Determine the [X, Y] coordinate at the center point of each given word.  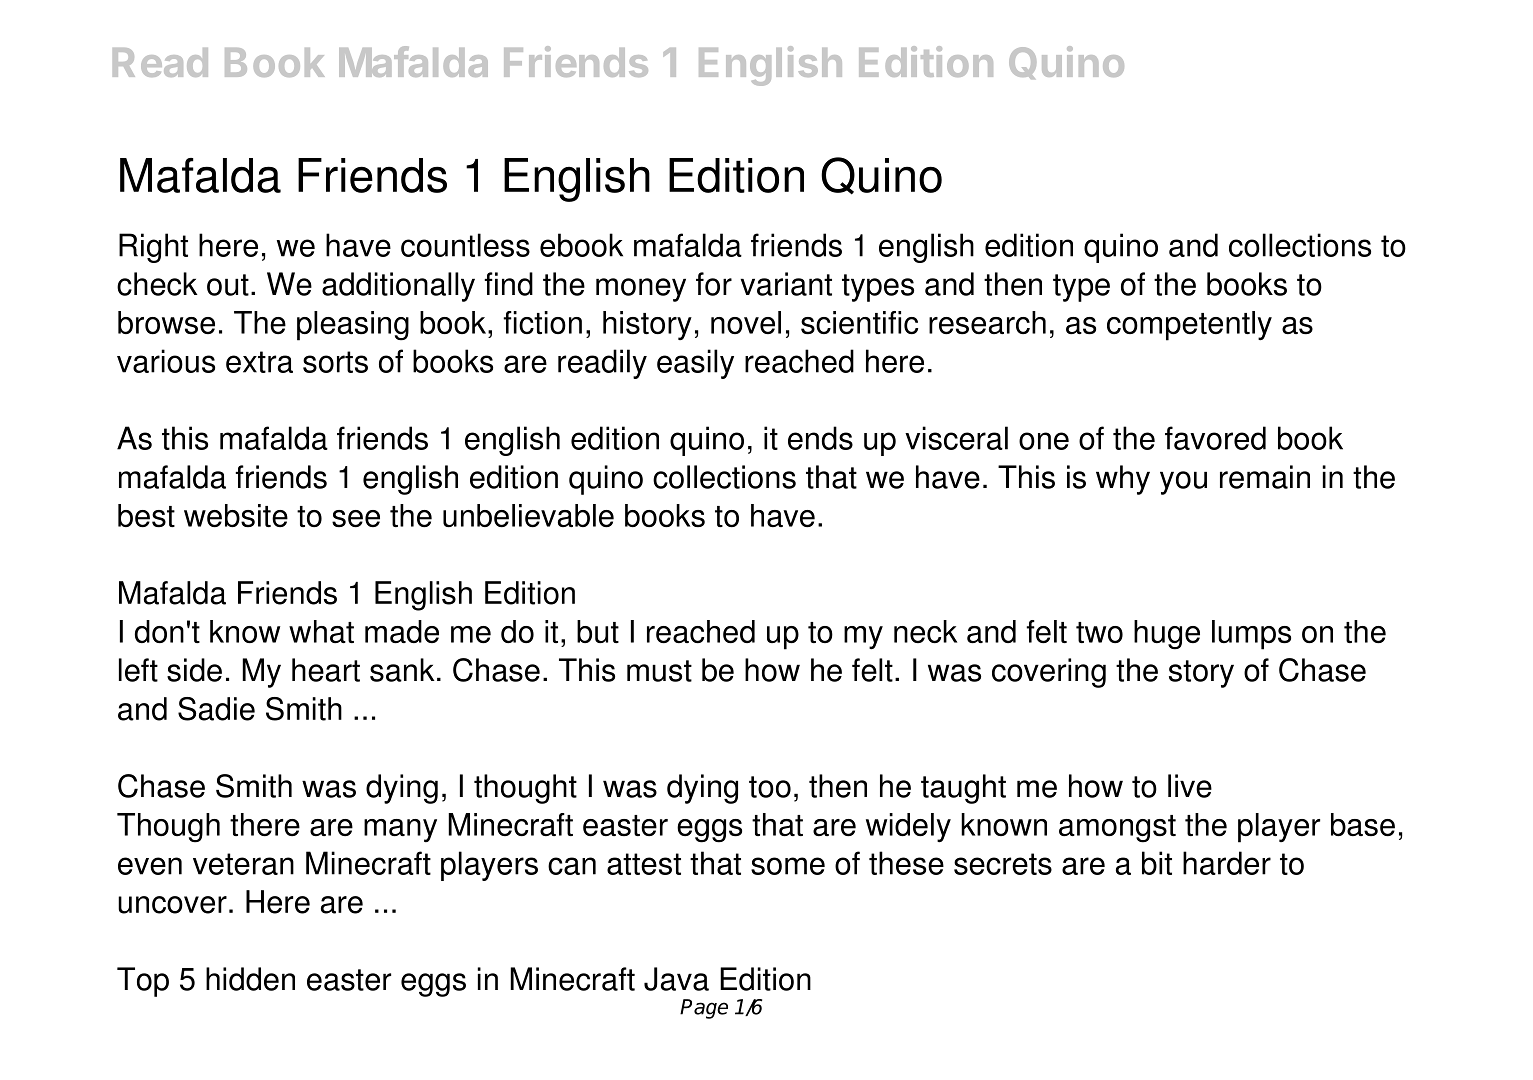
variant [786, 284]
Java [676, 979]
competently [1189, 326]
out [228, 285]
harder [1227, 863]
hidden [250, 979]
